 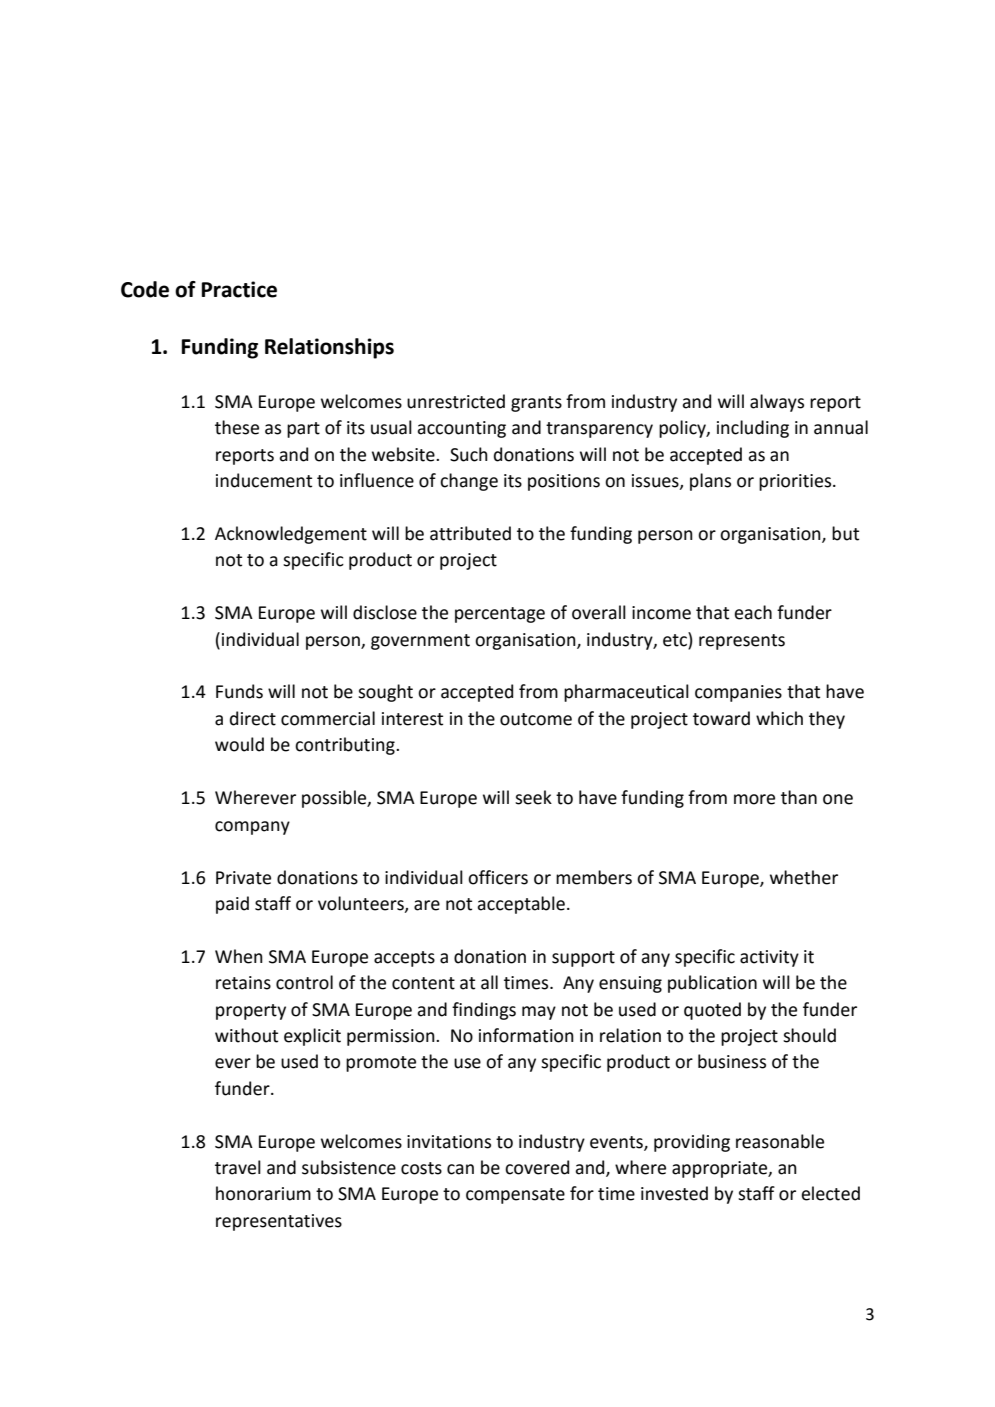 I want to click on outcome, so click(x=536, y=719).
